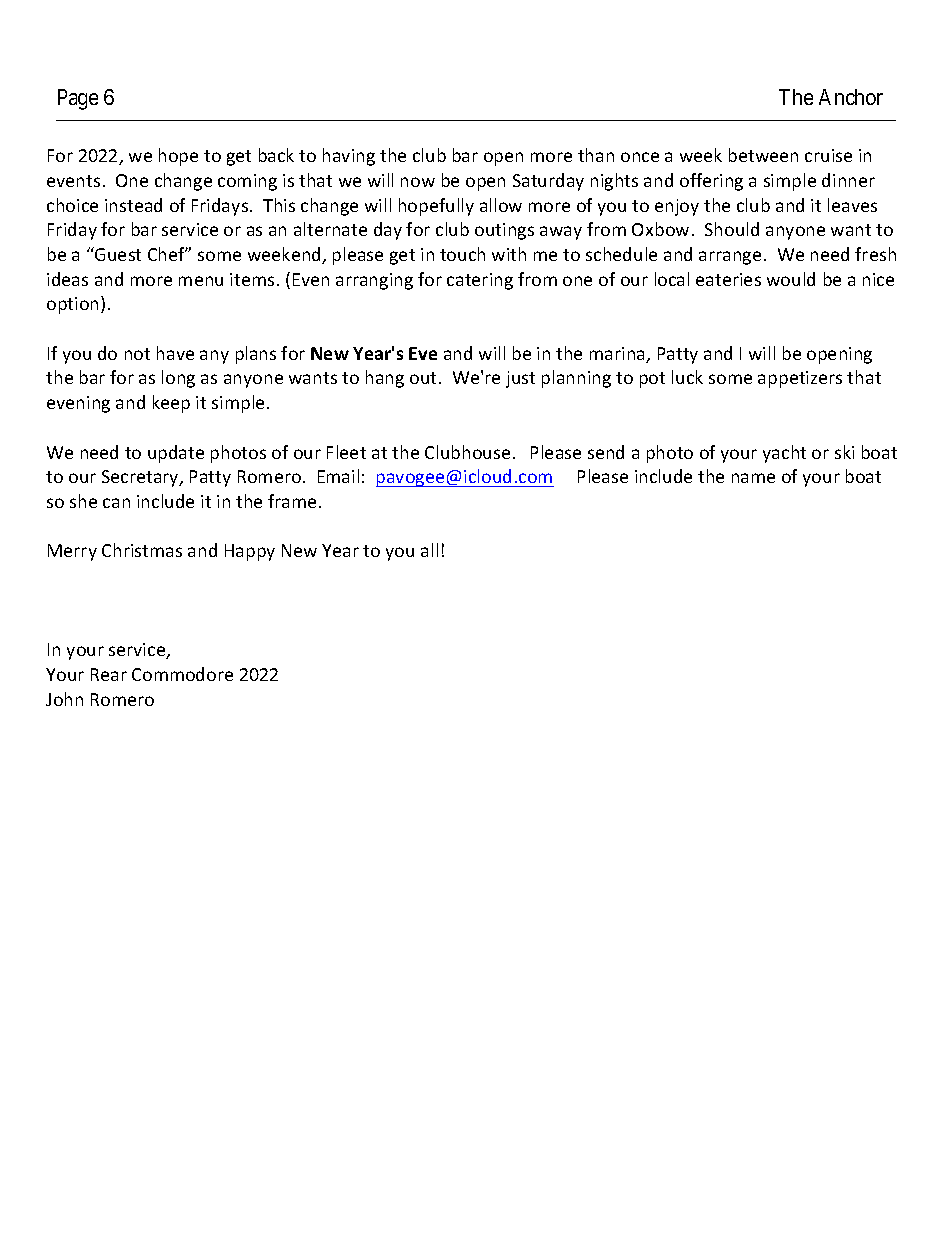 The width and height of the screenshot is (952, 1233). Describe the element at coordinates (109, 674) in the screenshot. I see `Rear` at that location.
